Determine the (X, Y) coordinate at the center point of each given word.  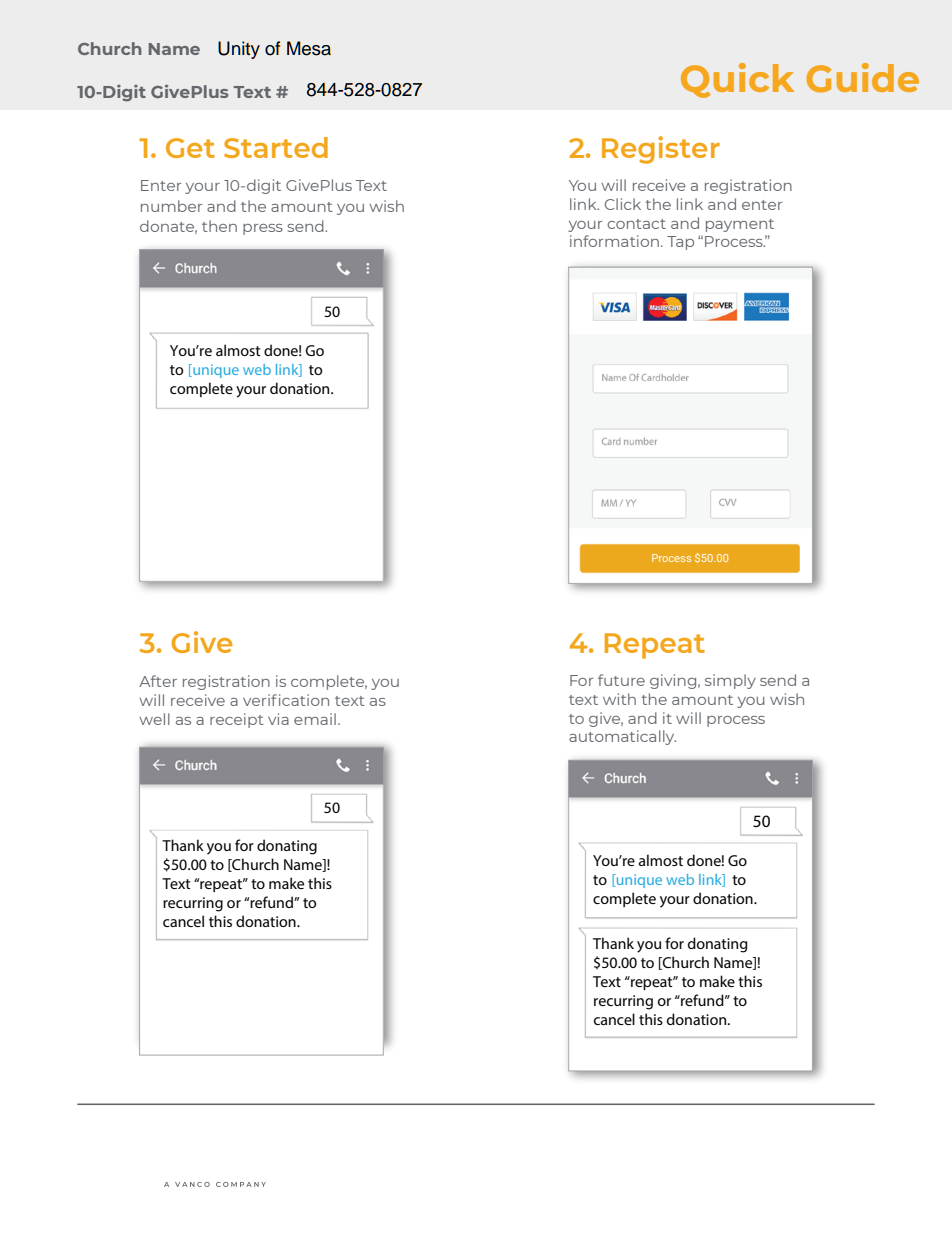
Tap (680, 243)
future (621, 680)
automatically (622, 737)
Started (276, 147)
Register (661, 150)
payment (740, 225)
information (614, 241)
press (263, 229)
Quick (737, 80)
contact (636, 224)
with (619, 699)
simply (730, 681)
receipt (237, 720)
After (158, 681)
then (219, 226)
